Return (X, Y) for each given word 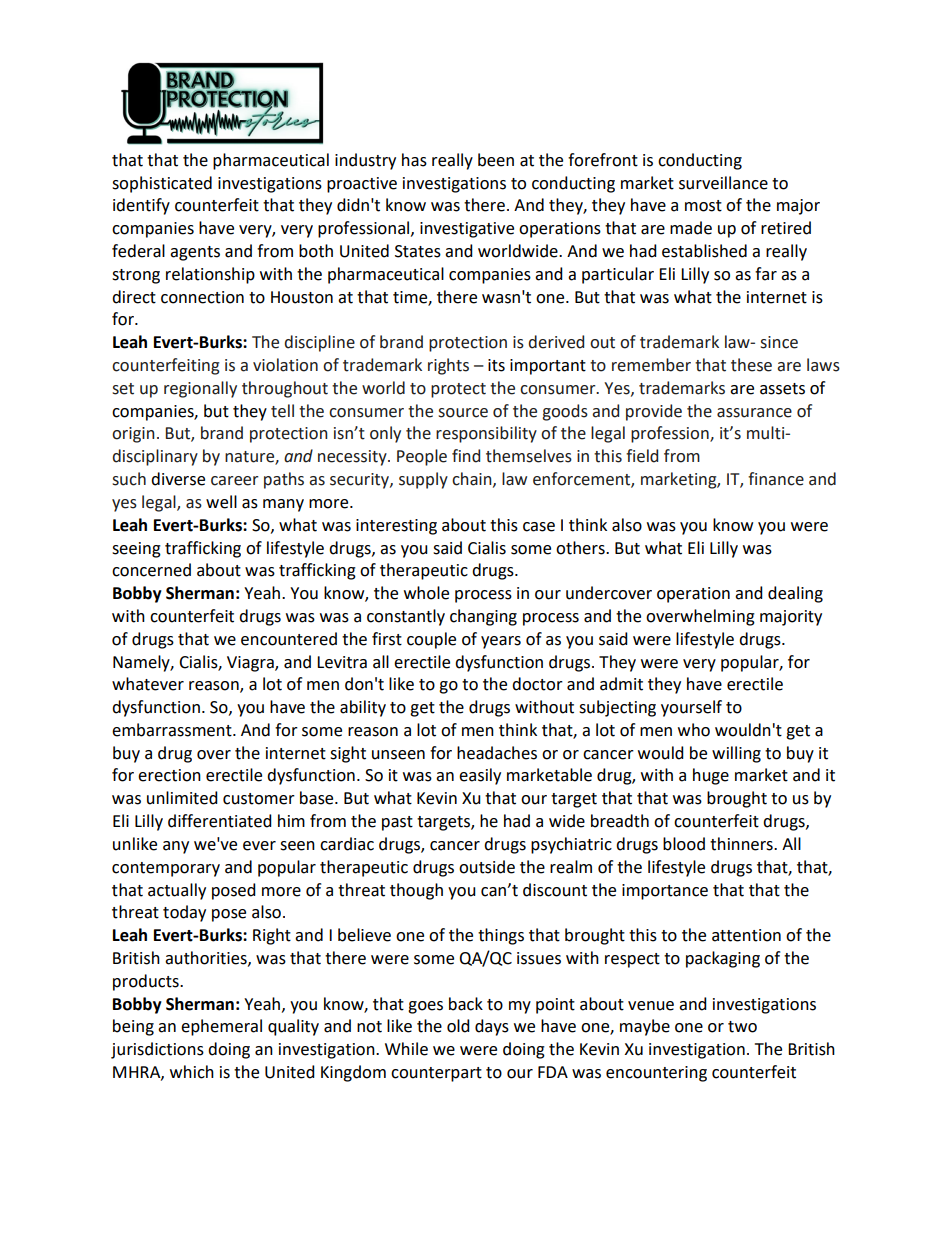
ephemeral (221, 1027)
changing (483, 617)
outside (487, 867)
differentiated (220, 821)
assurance (754, 413)
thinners (742, 844)
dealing (795, 594)
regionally (200, 389)
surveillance (723, 183)
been (496, 160)
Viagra (251, 664)
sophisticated (162, 184)
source (463, 413)
